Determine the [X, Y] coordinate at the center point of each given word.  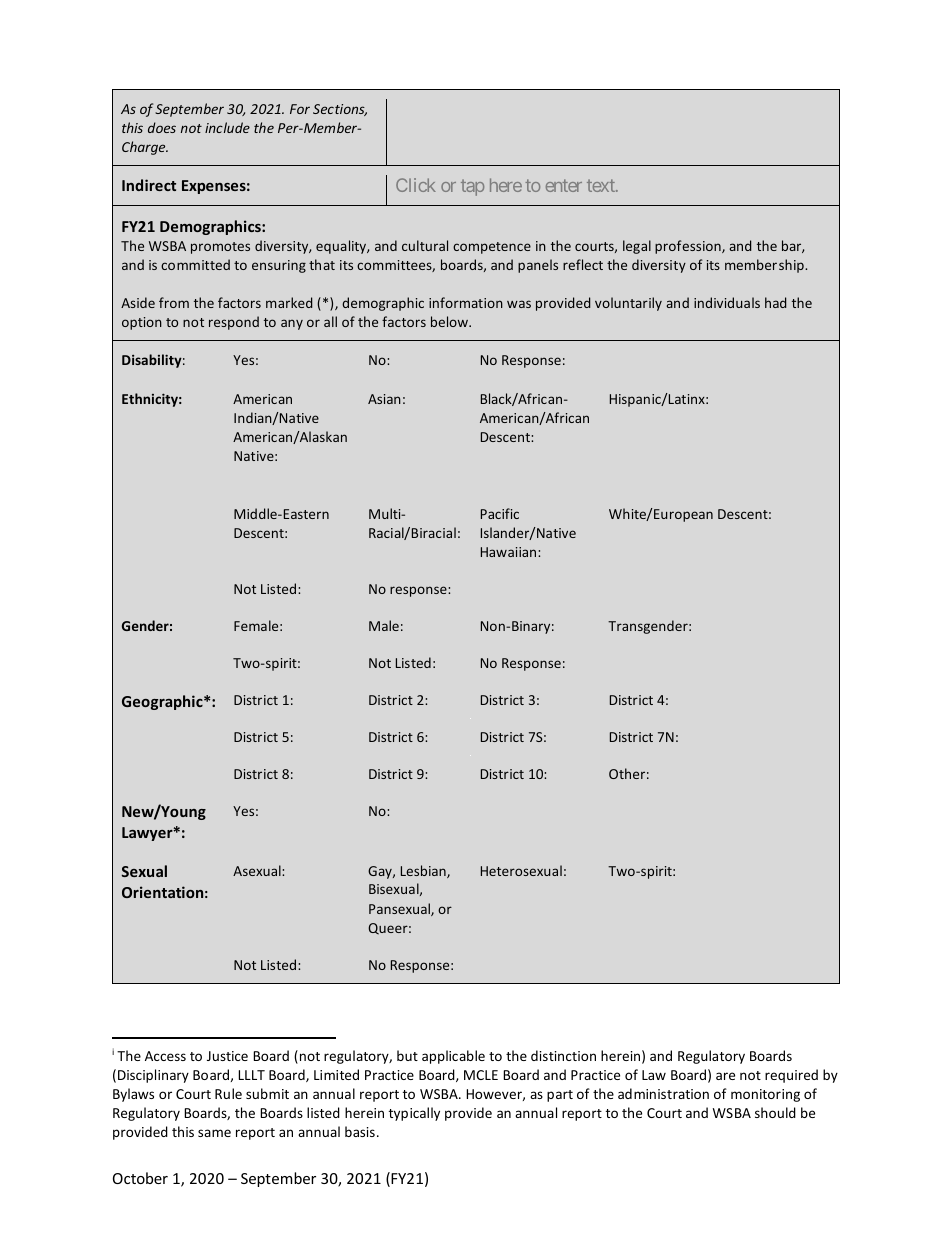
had [775, 302]
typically [414, 1114]
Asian [384, 399]
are [725, 1076]
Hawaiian [510, 552]
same [214, 1133]
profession [689, 247]
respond [234, 323]
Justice [227, 1056]
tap [472, 187]
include [227, 127]
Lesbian [424, 871]
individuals [727, 302]
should [775, 1112]
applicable [453, 1057]
